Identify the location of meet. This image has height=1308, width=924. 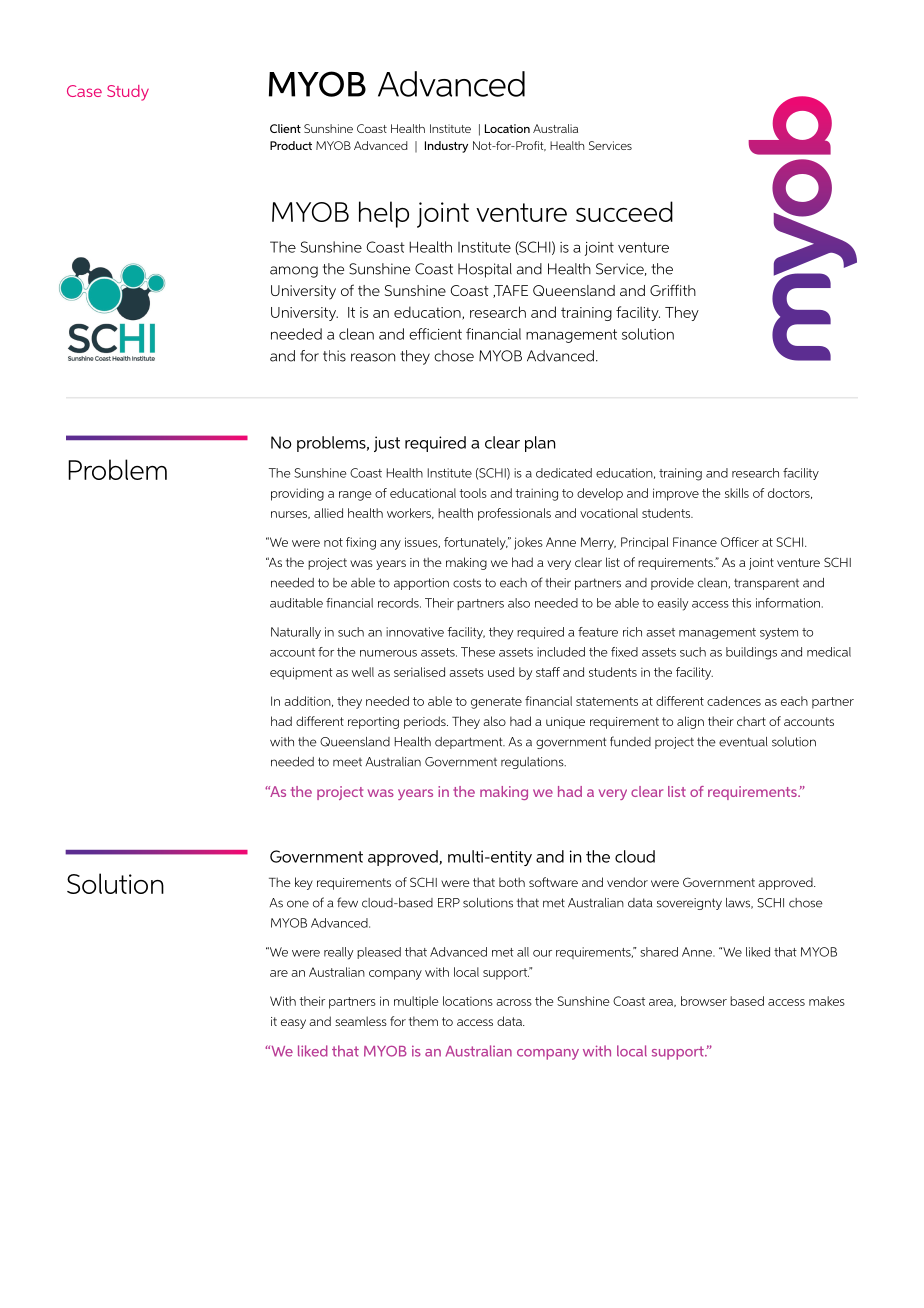
(347, 762).
